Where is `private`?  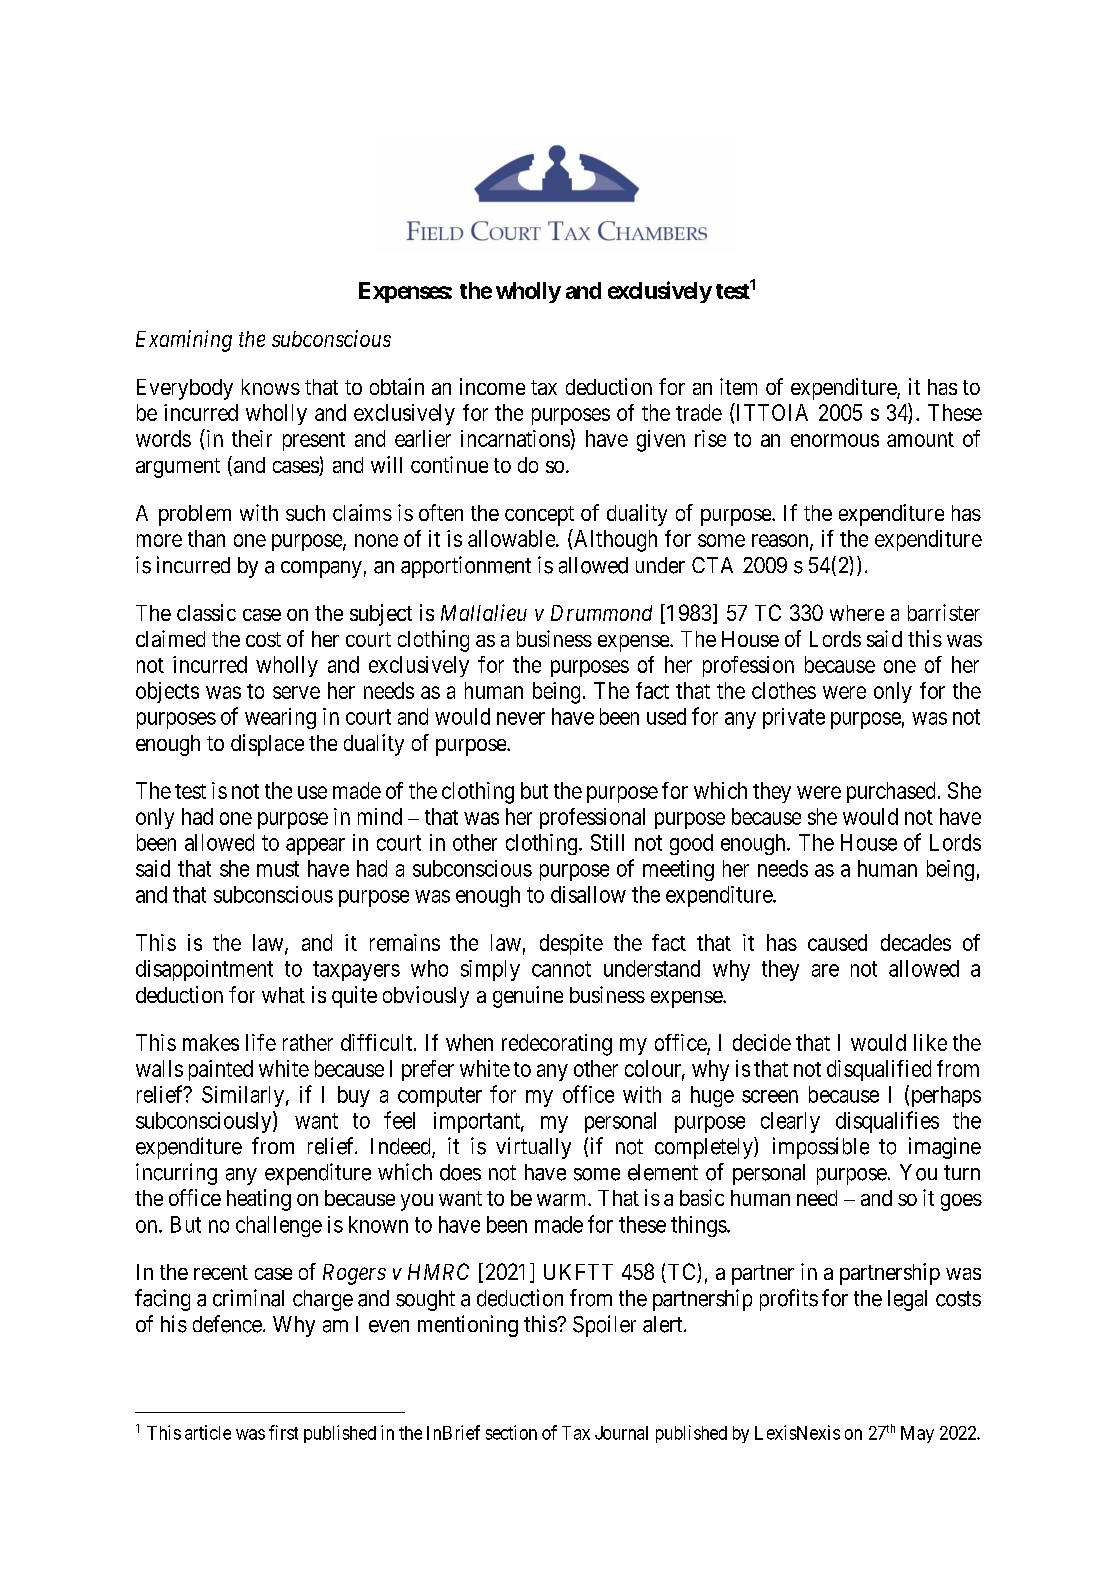 private is located at coordinates (794, 718).
